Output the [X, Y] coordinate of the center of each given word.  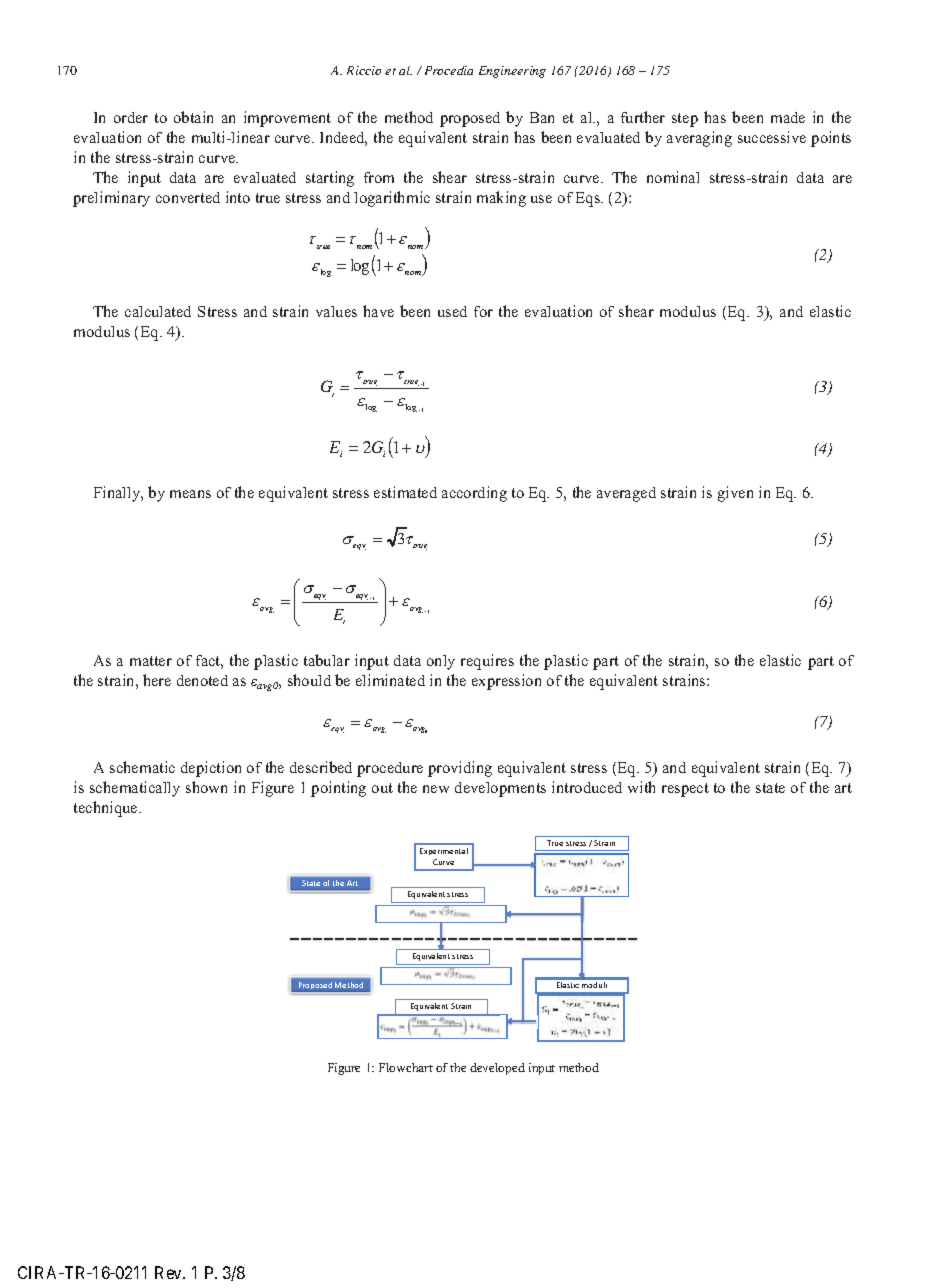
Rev [170, 1272]
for [483, 311]
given [735, 494]
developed [497, 1069]
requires [487, 662]
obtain [193, 117]
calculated [158, 311]
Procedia [449, 70]
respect [685, 790]
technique [107, 809]
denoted [202, 680]
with [641, 787]
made [788, 117]
